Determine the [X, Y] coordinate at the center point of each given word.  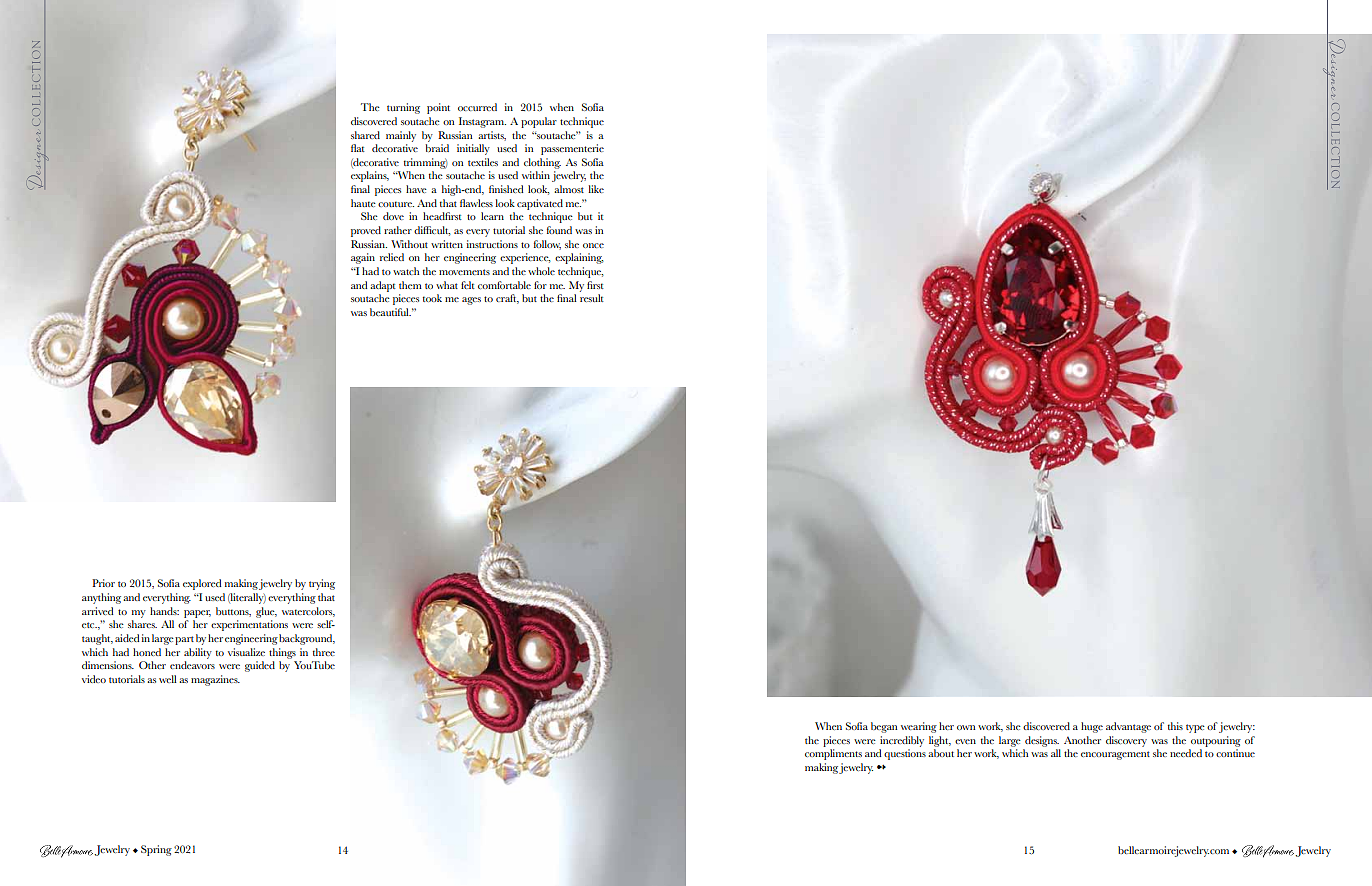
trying [322, 584]
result [592, 298]
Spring [156, 850]
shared [365, 135]
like [596, 189]
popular [539, 122]
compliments [833, 754]
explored [202, 584]
